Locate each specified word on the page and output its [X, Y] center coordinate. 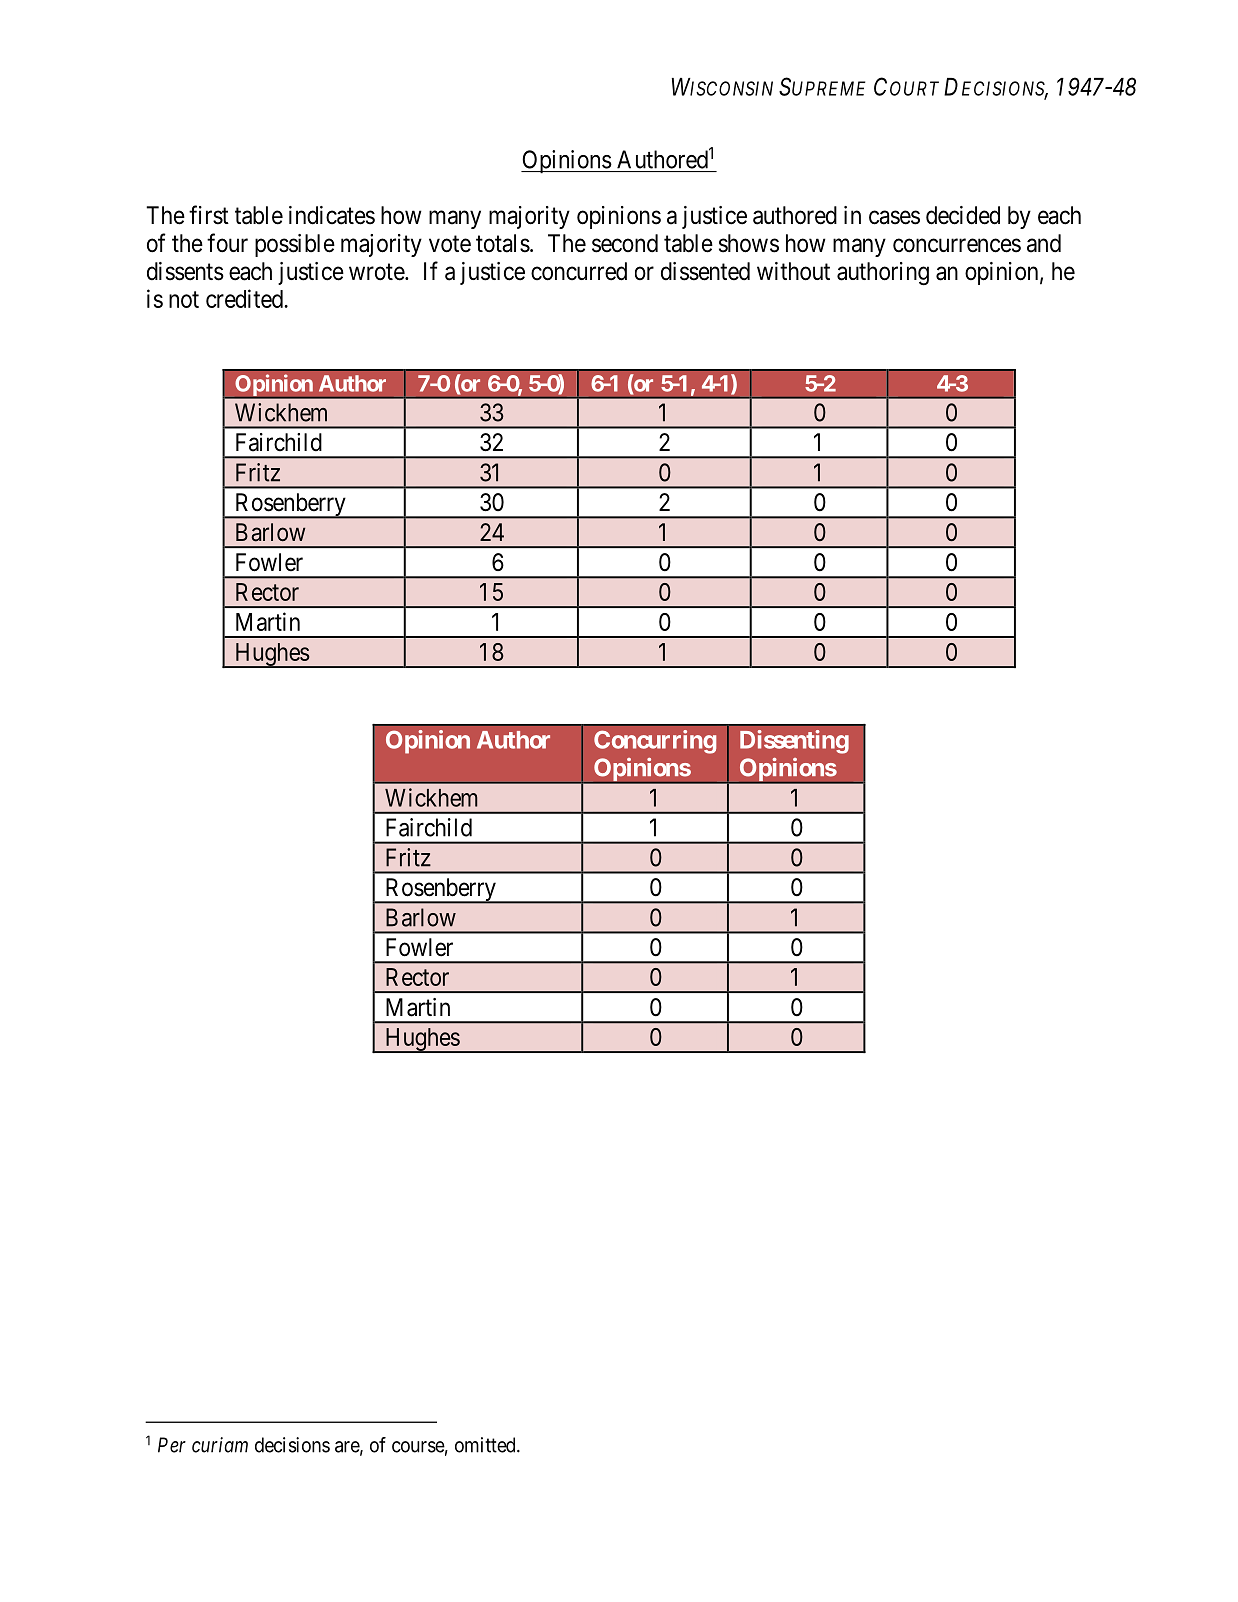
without [793, 271]
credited [245, 298]
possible [295, 245]
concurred [579, 271]
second [625, 243]
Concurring [655, 742]
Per [172, 1445]
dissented [705, 271]
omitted [486, 1445]
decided [963, 215]
